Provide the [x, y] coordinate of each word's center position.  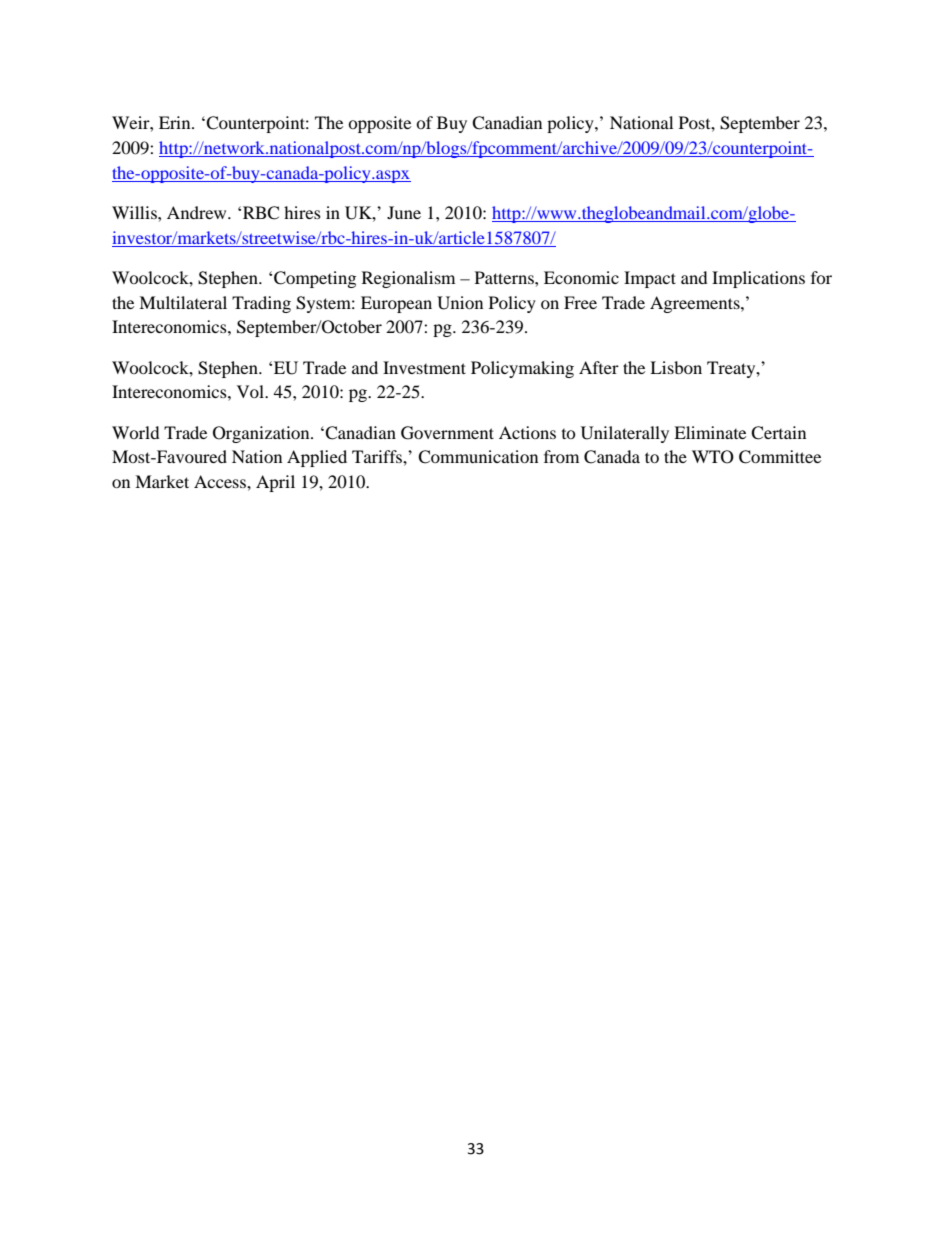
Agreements [696, 304]
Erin [176, 122]
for [821, 277]
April [275, 483]
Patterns [505, 277]
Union [460, 303]
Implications [758, 279]
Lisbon [676, 367]
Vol [252, 391]
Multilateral [183, 302]
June [404, 212]
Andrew [198, 212]
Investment [424, 367]
